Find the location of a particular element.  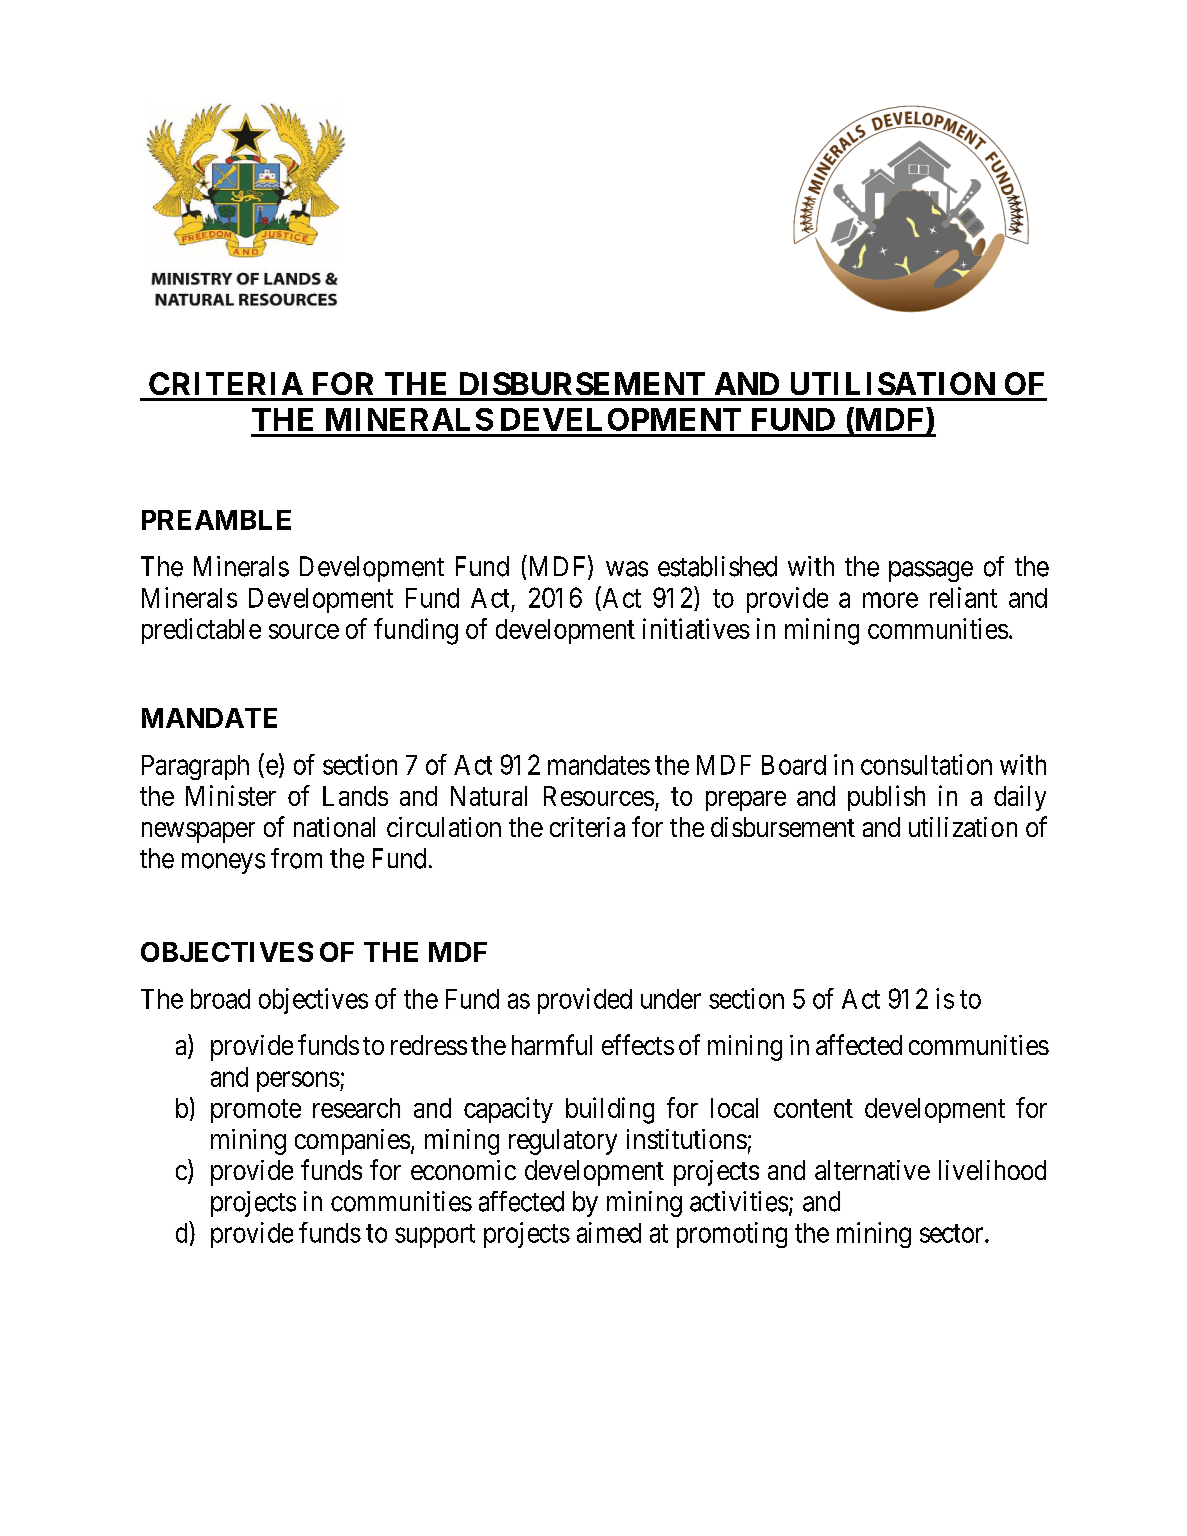

utilization is located at coordinates (963, 827).
